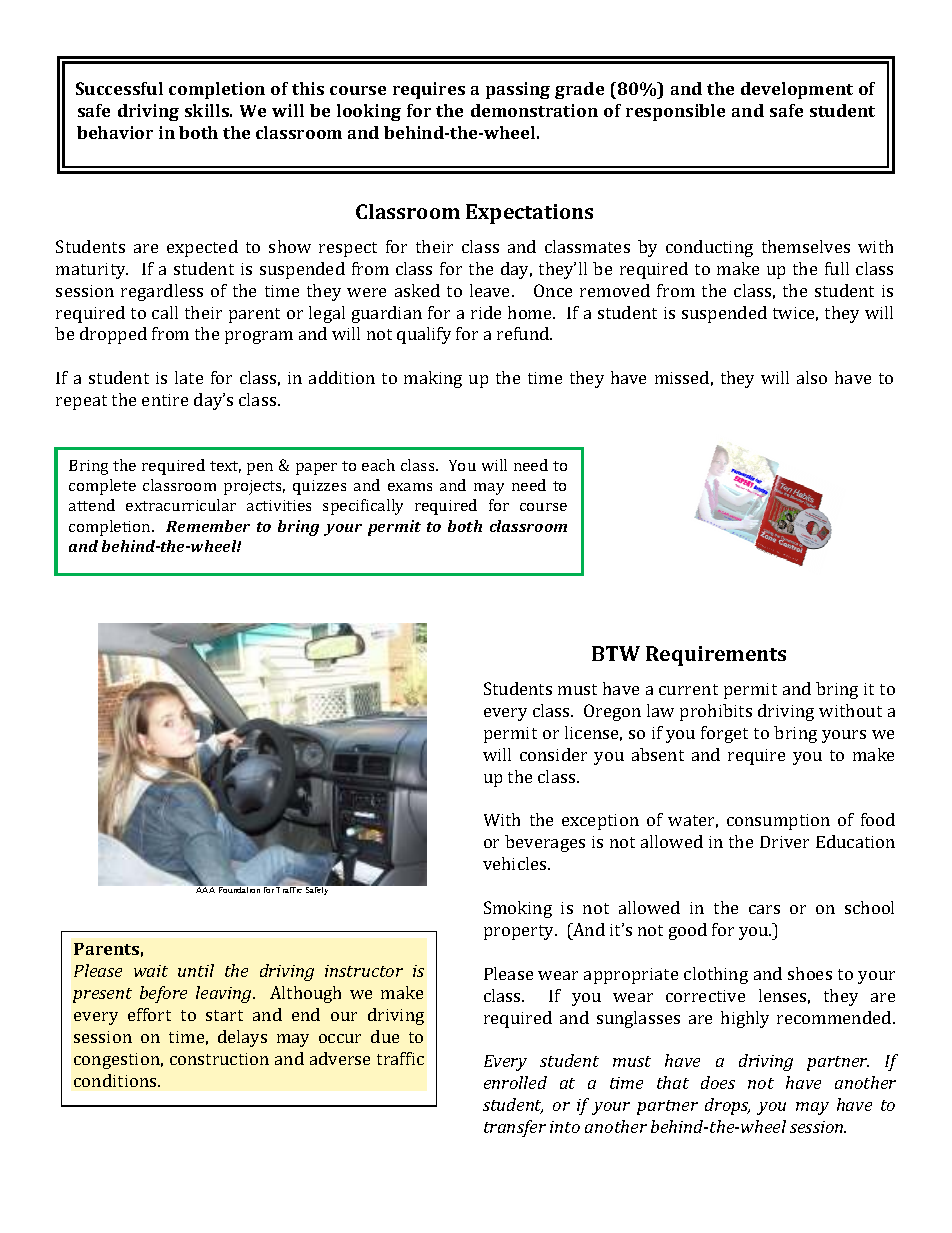 This document has height=1233, width=952. I want to click on Remember, so click(208, 526).
